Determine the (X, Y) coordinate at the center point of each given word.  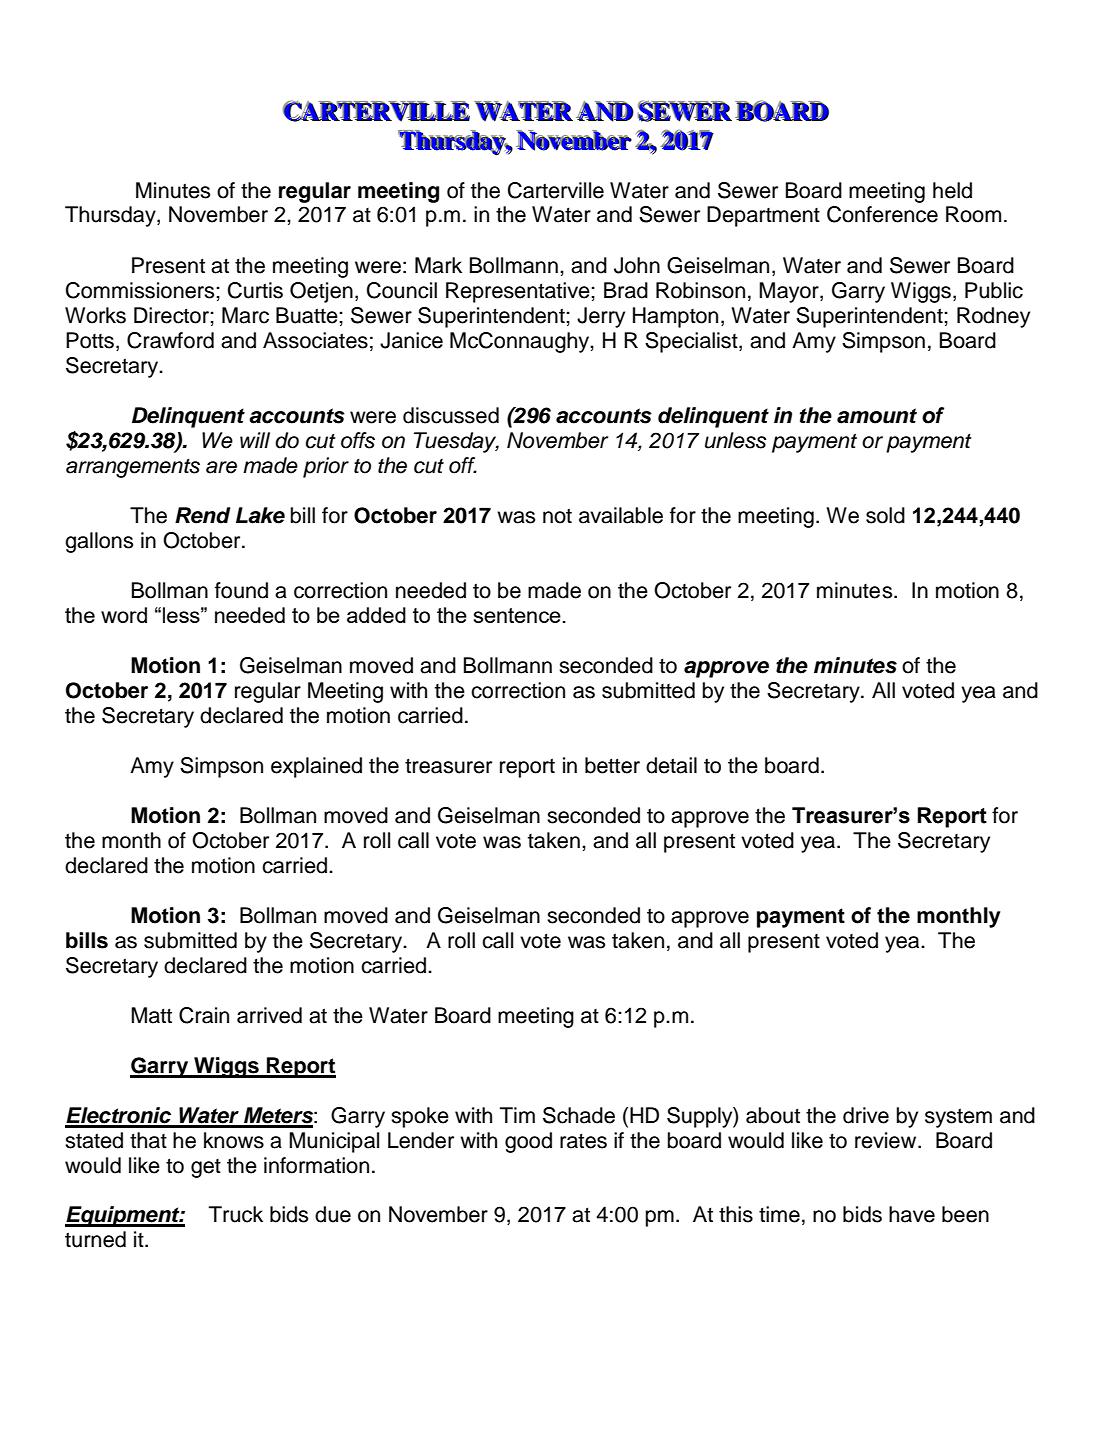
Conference (882, 214)
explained (316, 767)
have (912, 1214)
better (612, 765)
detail (671, 765)
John (637, 265)
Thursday (111, 216)
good (528, 1142)
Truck (236, 1214)
